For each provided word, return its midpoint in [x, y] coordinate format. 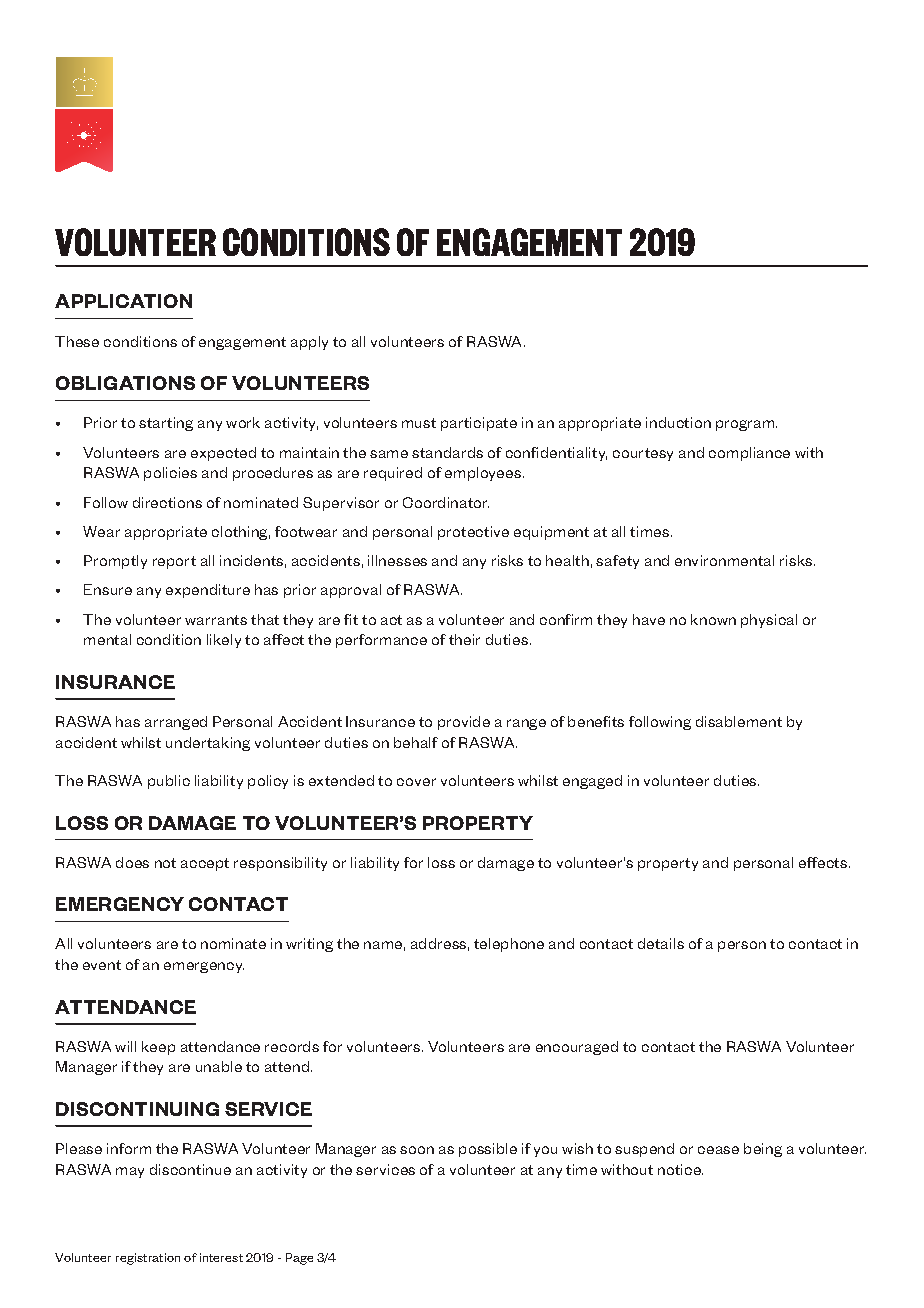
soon [417, 1150]
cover [416, 782]
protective [473, 533]
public [169, 782]
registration [148, 1259]
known [713, 619]
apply [309, 343]
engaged [592, 782]
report [174, 562]
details [661, 943]
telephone [509, 945]
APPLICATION [123, 301]
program [746, 425]
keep [158, 1048]
